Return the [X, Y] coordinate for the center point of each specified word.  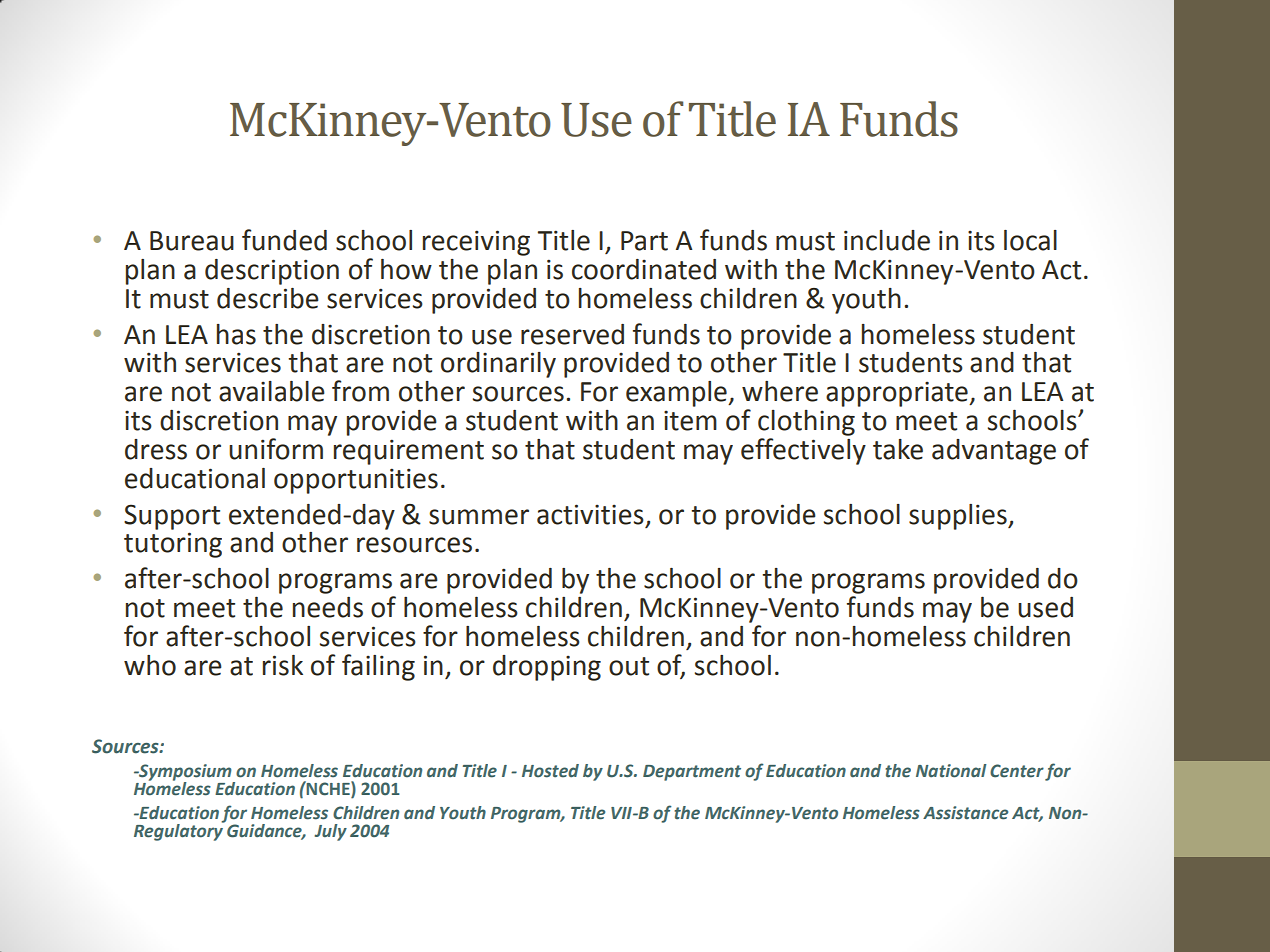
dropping [547, 668]
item [690, 420]
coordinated [644, 269]
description [272, 272]
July [330, 832]
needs [328, 607]
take [898, 449]
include [887, 240]
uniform [276, 449]
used [1045, 607]
